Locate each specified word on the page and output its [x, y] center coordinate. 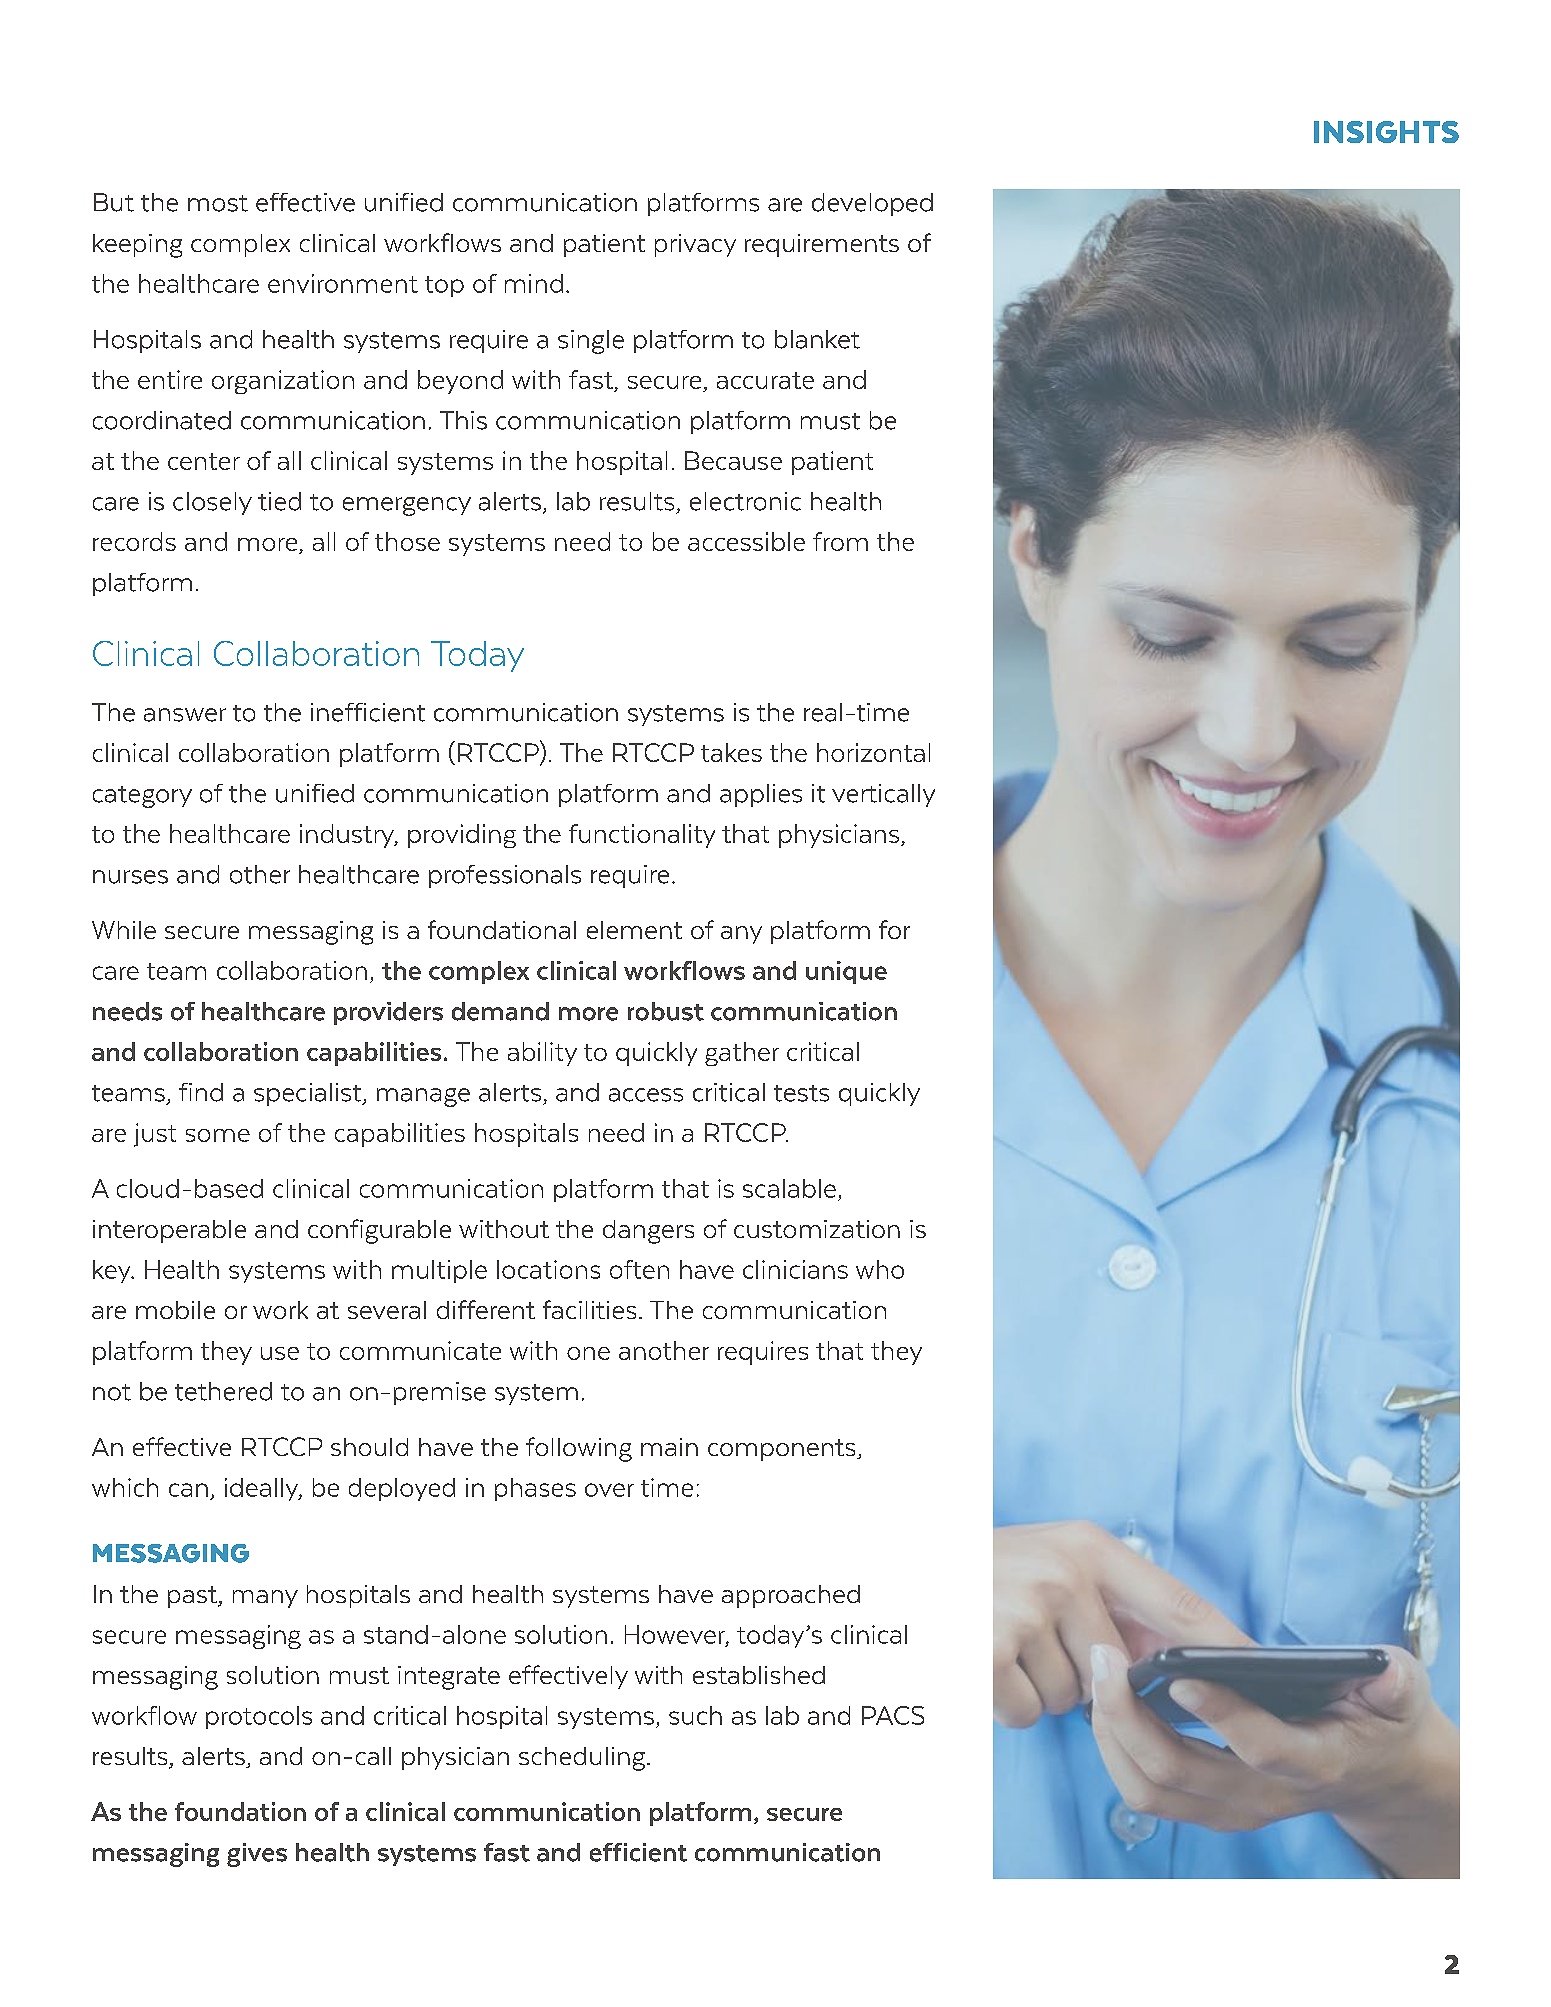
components [783, 1450]
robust [666, 1011]
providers [388, 1013]
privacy [695, 245]
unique [846, 972]
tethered [223, 1391]
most [218, 203]
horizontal [873, 752]
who [880, 1269]
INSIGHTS [1386, 132]
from [840, 541]
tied [279, 501]
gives [257, 1855]
